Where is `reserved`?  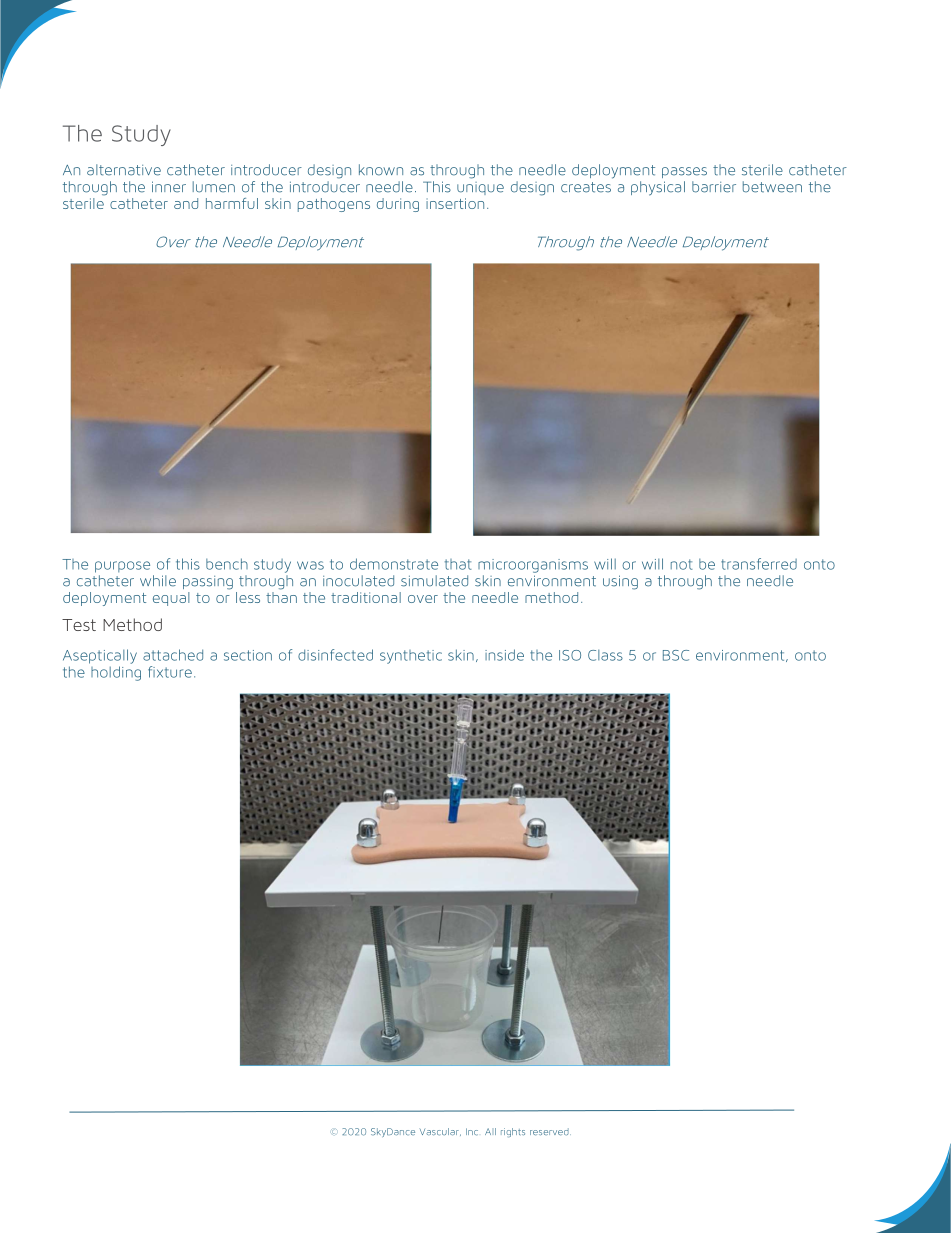
reserved is located at coordinates (550, 1131).
